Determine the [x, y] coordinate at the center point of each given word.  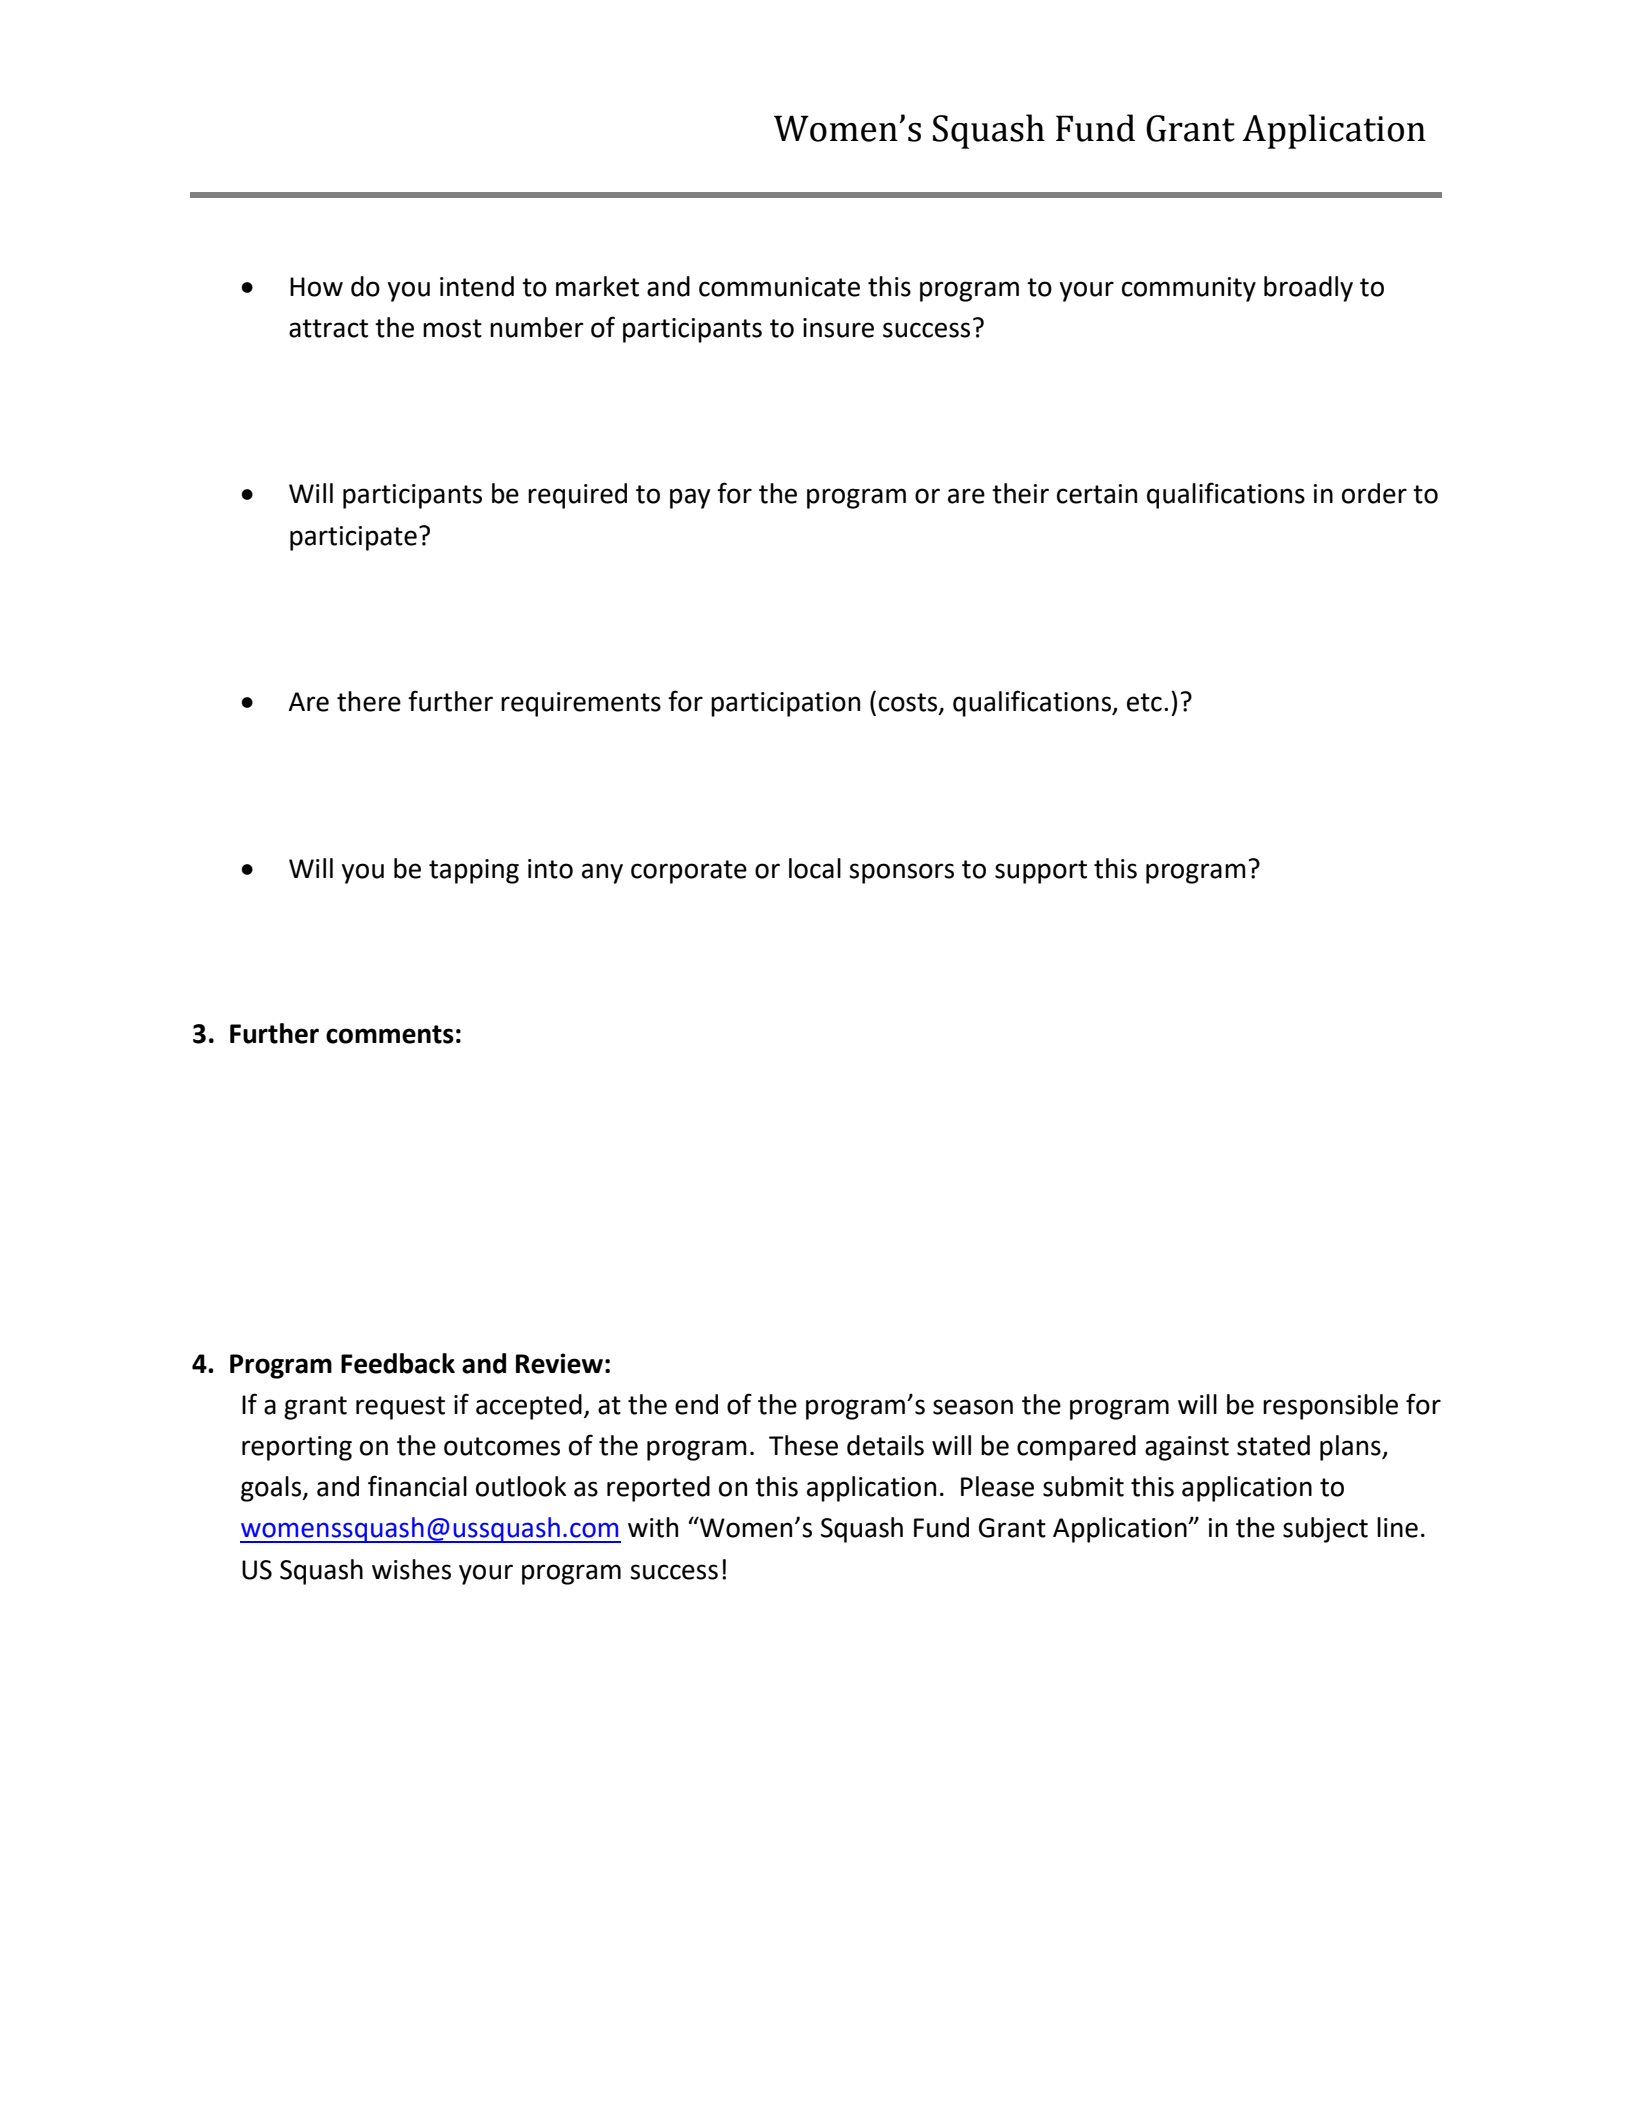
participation [785, 704]
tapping [474, 871]
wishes [411, 1569]
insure [838, 328]
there [369, 701]
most [452, 328]
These [803, 1445]
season [973, 1407]
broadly [1308, 289]
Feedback [398, 1363]
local [815, 868]
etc [1144, 702]
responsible [1330, 1407]
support [1041, 872]
